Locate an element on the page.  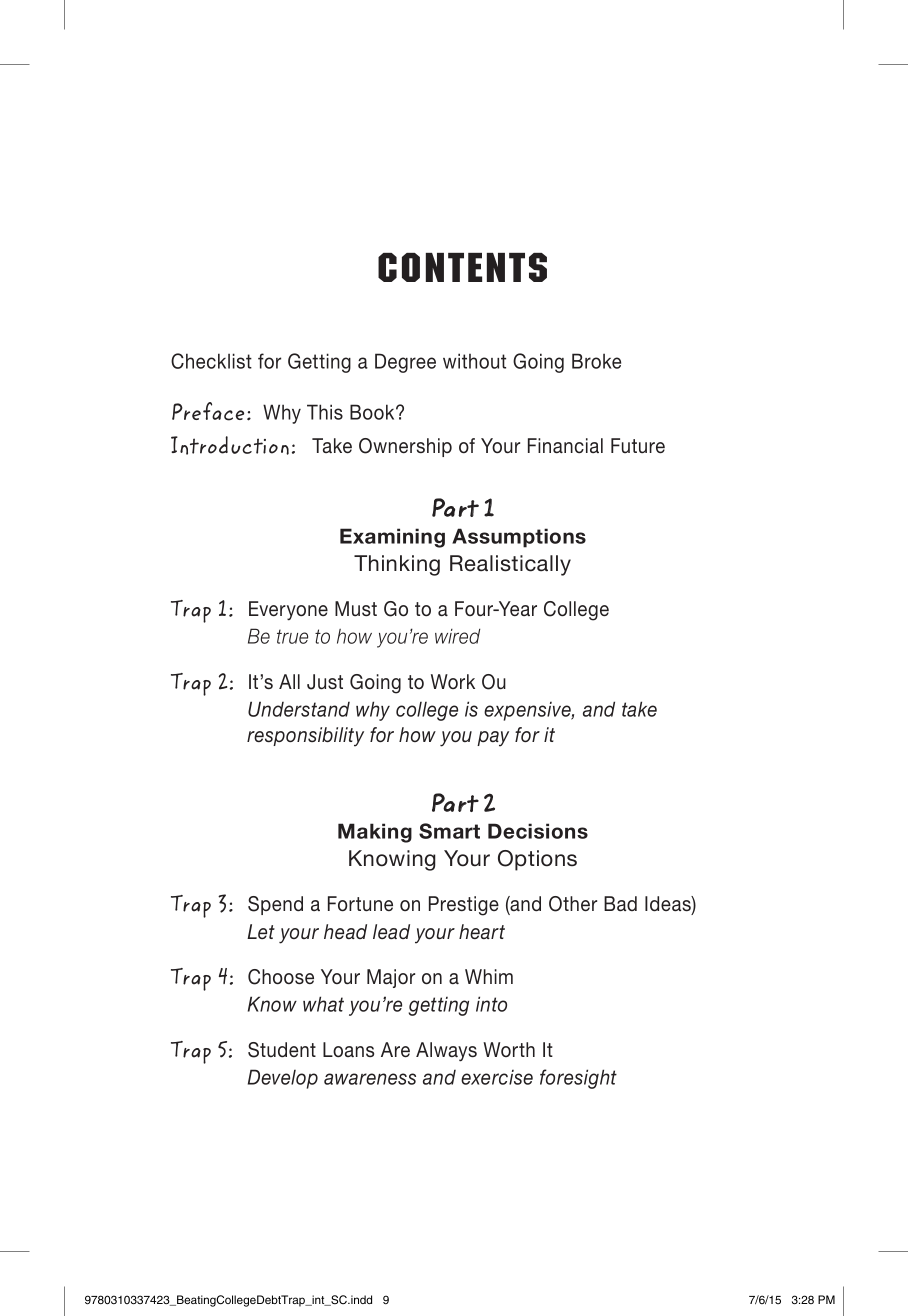
Student is located at coordinates (282, 1050).
